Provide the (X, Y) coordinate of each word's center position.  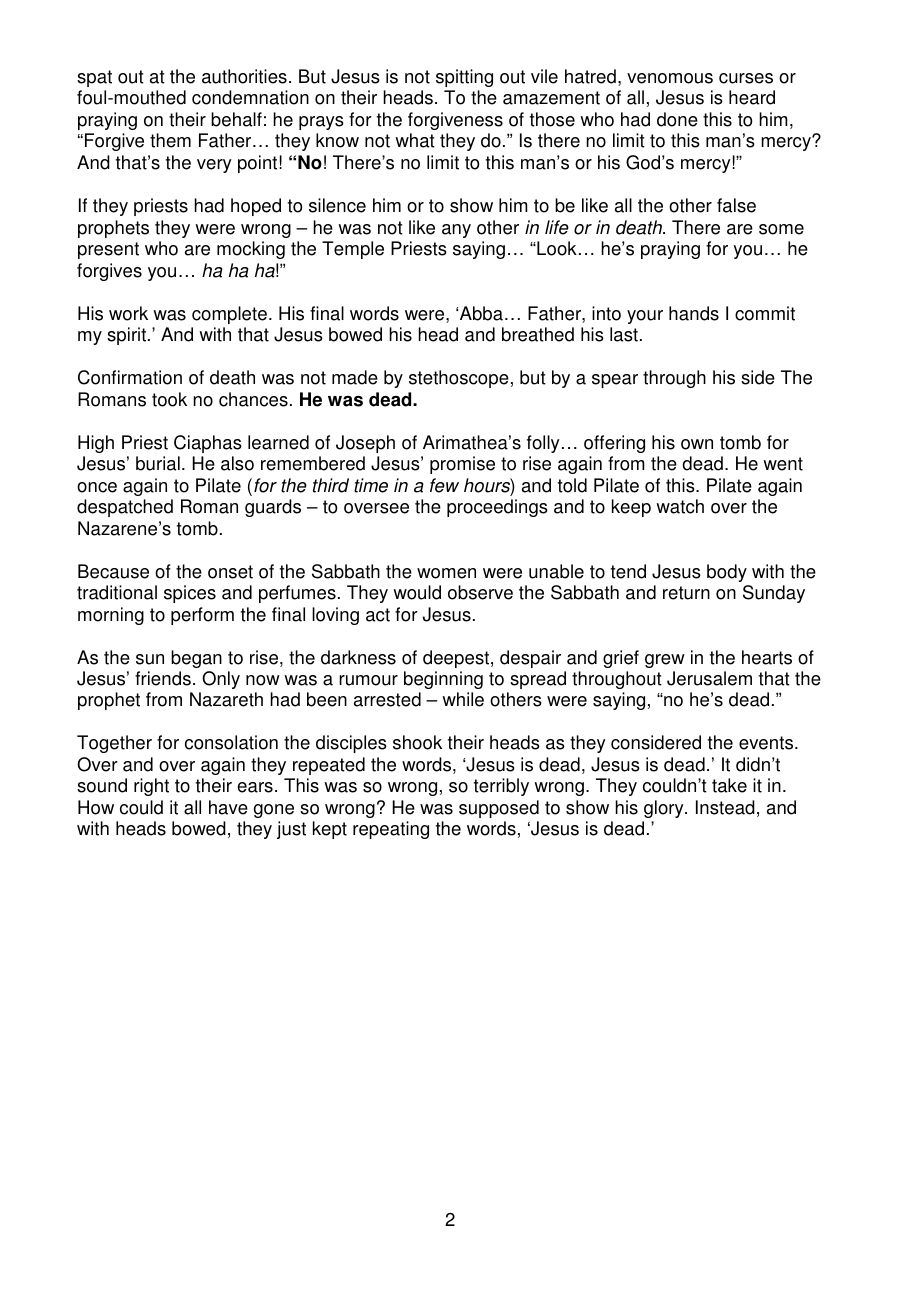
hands (694, 313)
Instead (725, 807)
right (151, 787)
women (446, 573)
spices (190, 594)
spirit (126, 336)
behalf (236, 119)
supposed (499, 809)
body (727, 573)
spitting (464, 78)
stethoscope (459, 379)
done (677, 119)
